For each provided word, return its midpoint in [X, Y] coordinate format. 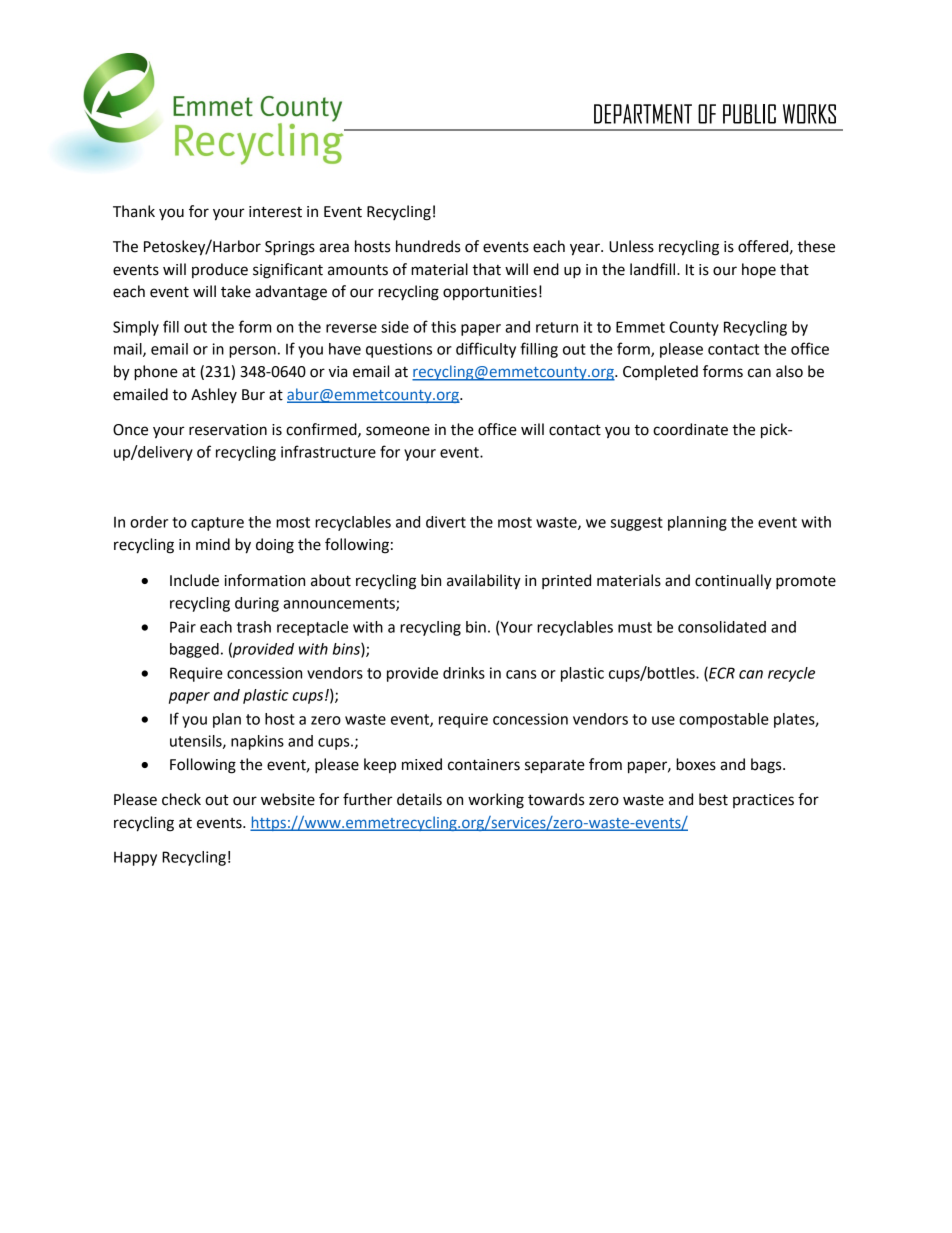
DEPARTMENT [643, 114]
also [789, 371]
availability [484, 582]
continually [733, 582]
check [181, 799]
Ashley [214, 395]
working [496, 801]
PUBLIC [749, 114]
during [257, 604]
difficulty [486, 350]
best [713, 799]
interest [275, 212]
